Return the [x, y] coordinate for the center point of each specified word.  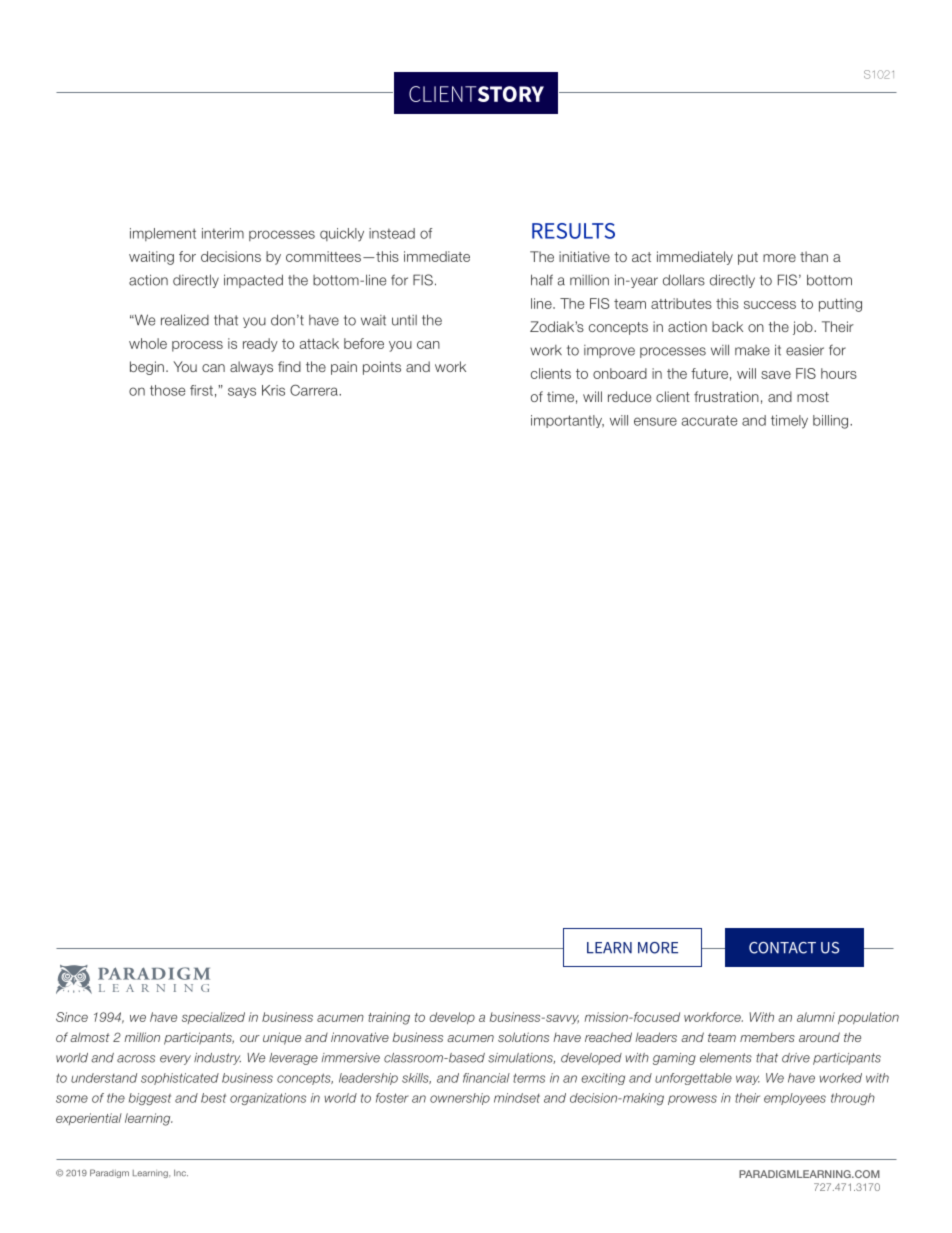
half [542, 280]
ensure [655, 421]
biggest [150, 1099]
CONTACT [782, 948]
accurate [709, 420]
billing [832, 422]
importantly [567, 421]
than [814, 256]
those [167, 390]
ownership [460, 1099]
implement [163, 234]
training [389, 1018]
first [201, 390]
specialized [213, 1018]
